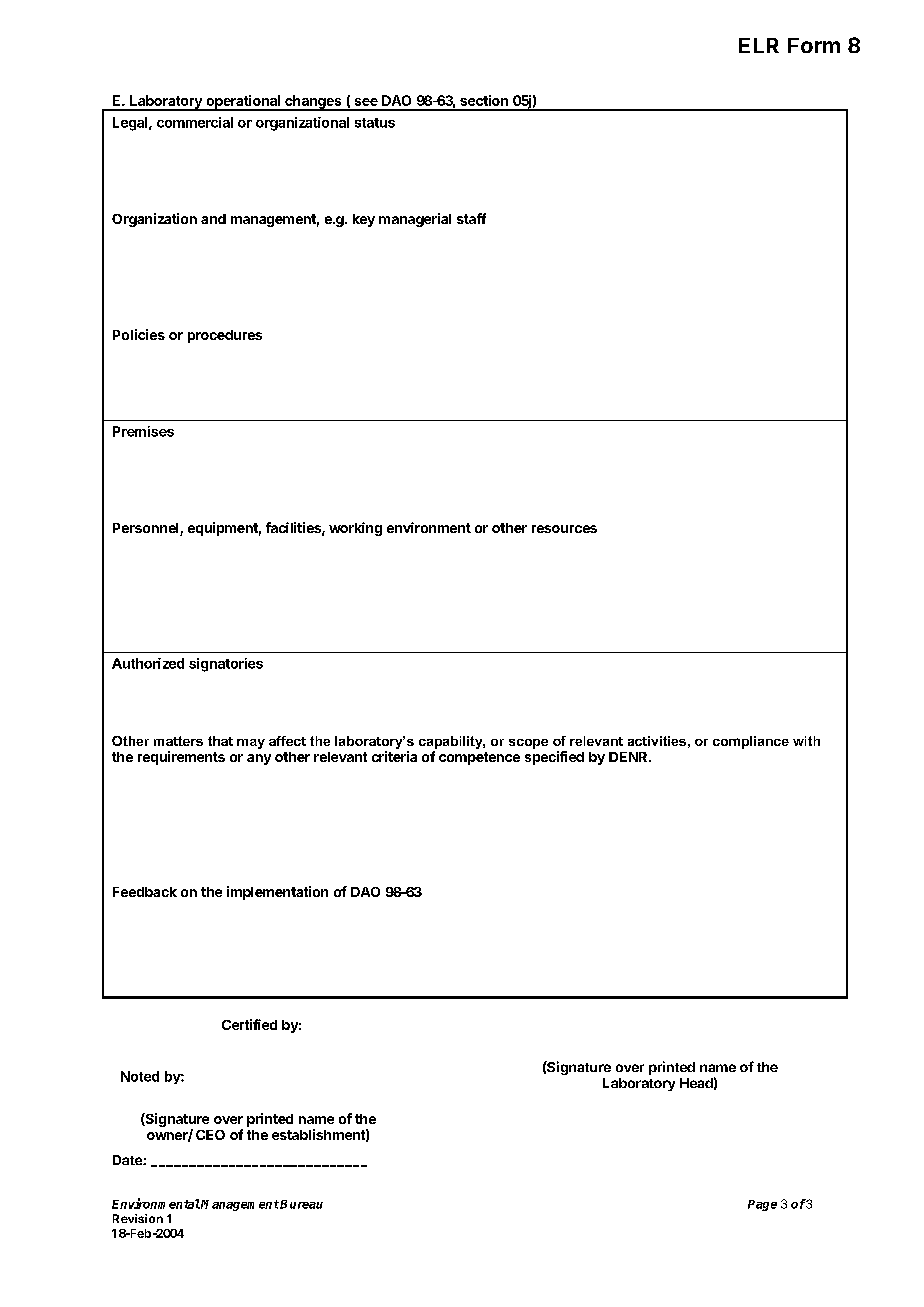 The image size is (924, 1307). Describe the element at coordinates (210, 1135) in the document. I see `CEO` at that location.
